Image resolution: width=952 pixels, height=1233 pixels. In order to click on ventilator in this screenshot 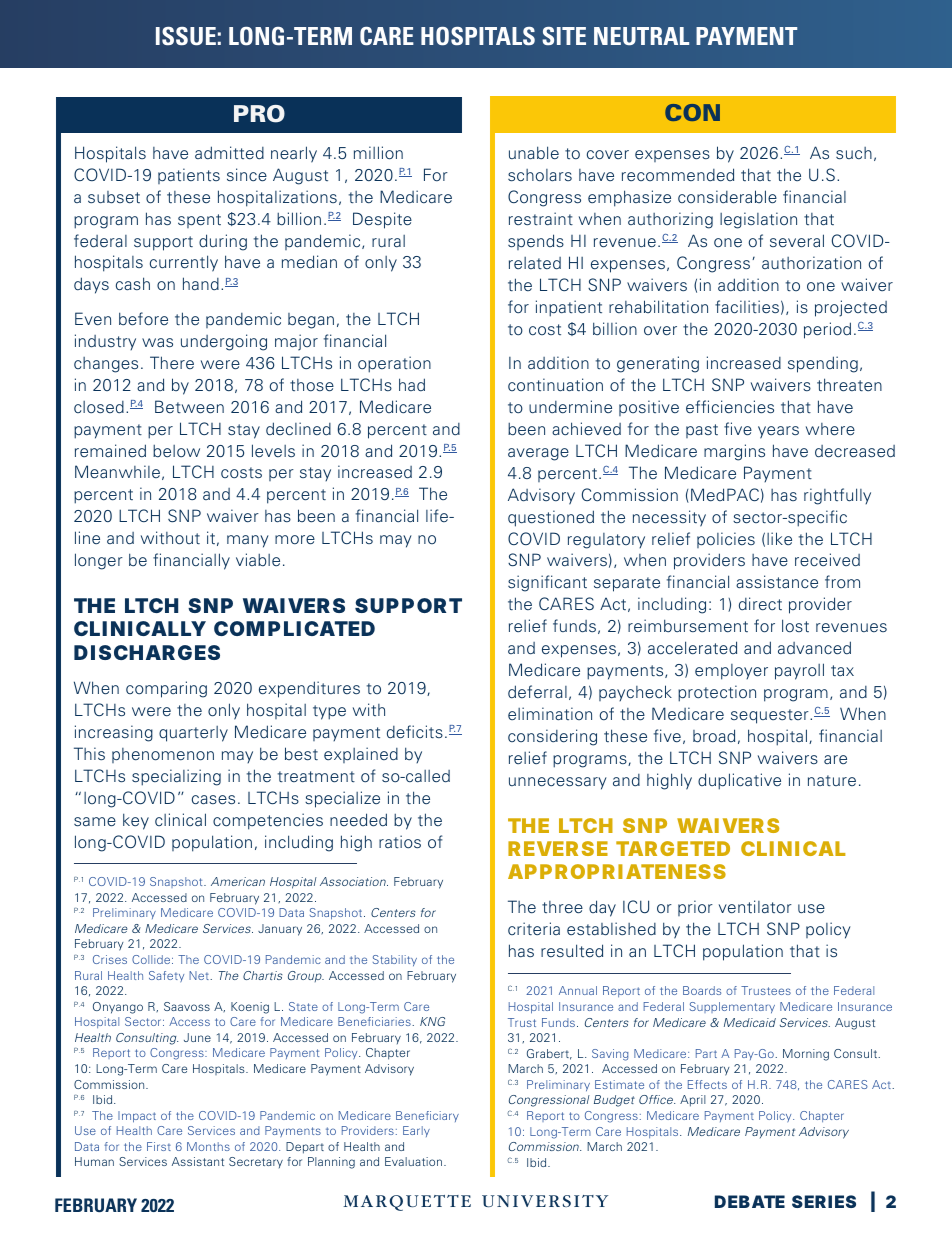, I will do `click(755, 907)`.
